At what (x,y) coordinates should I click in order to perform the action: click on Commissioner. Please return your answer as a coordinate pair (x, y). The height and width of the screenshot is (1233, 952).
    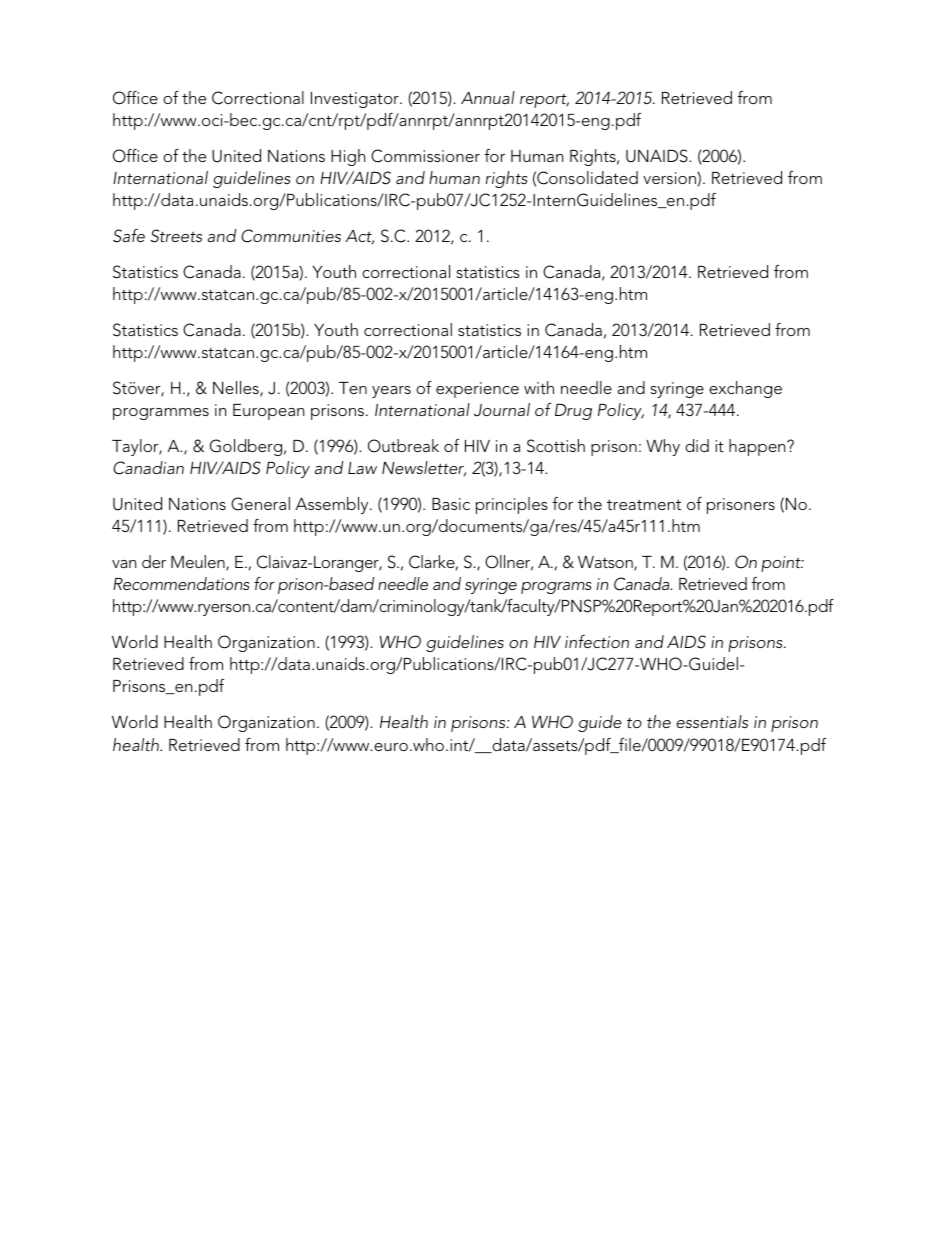
    Looking at the image, I should click on (425, 156).
